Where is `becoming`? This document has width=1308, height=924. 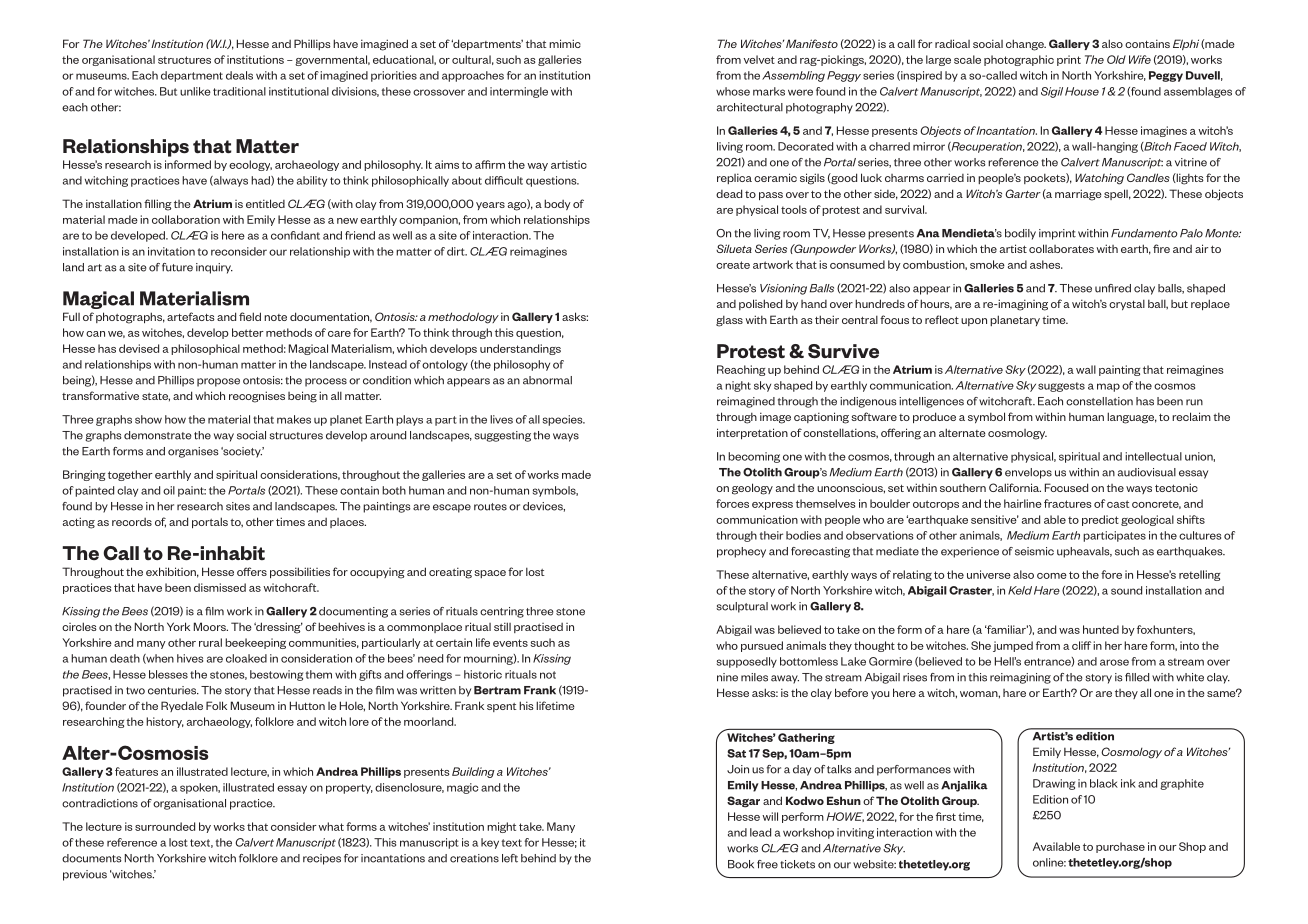 becoming is located at coordinates (754, 457).
